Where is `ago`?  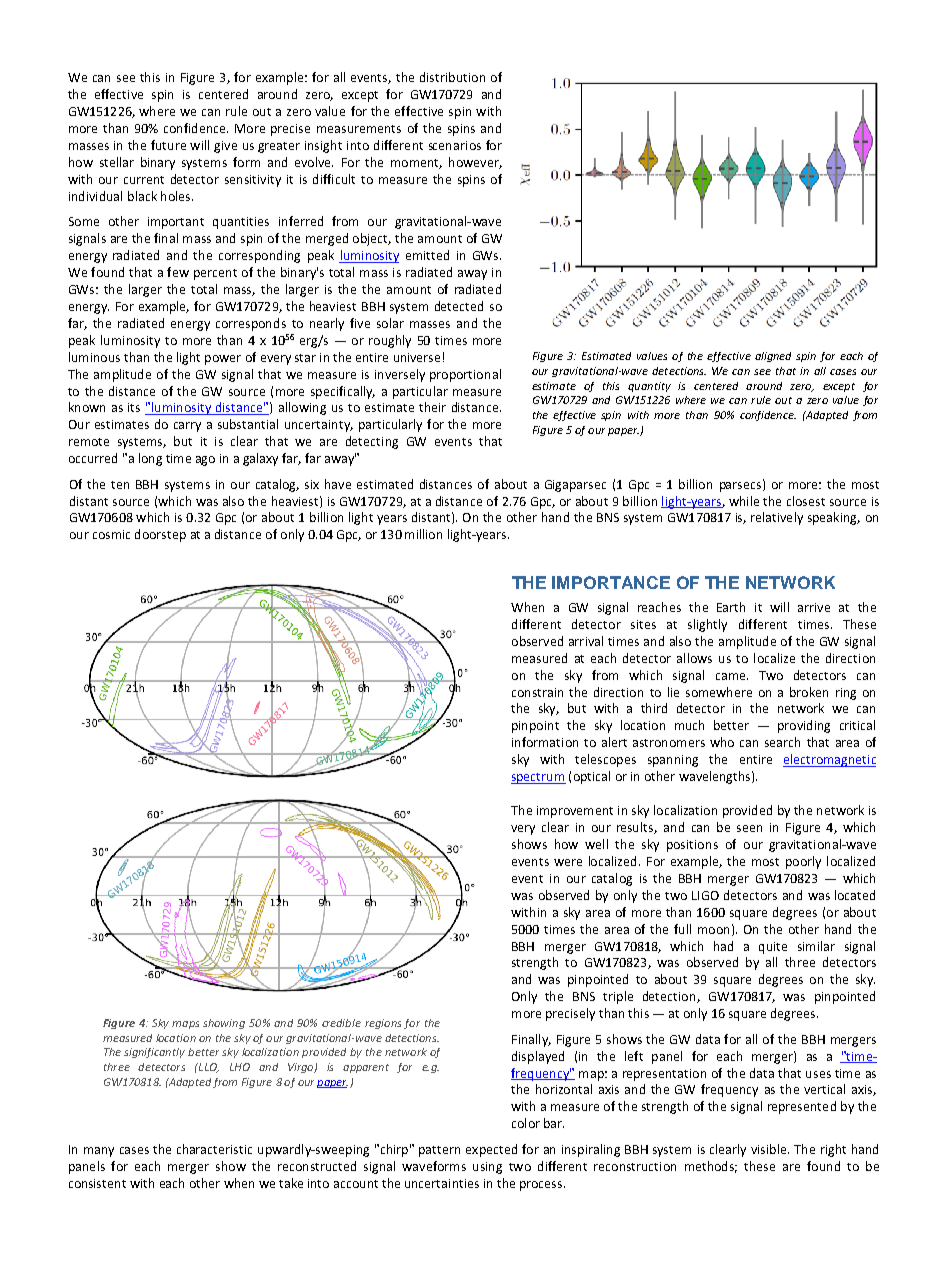 ago is located at coordinates (205, 461).
